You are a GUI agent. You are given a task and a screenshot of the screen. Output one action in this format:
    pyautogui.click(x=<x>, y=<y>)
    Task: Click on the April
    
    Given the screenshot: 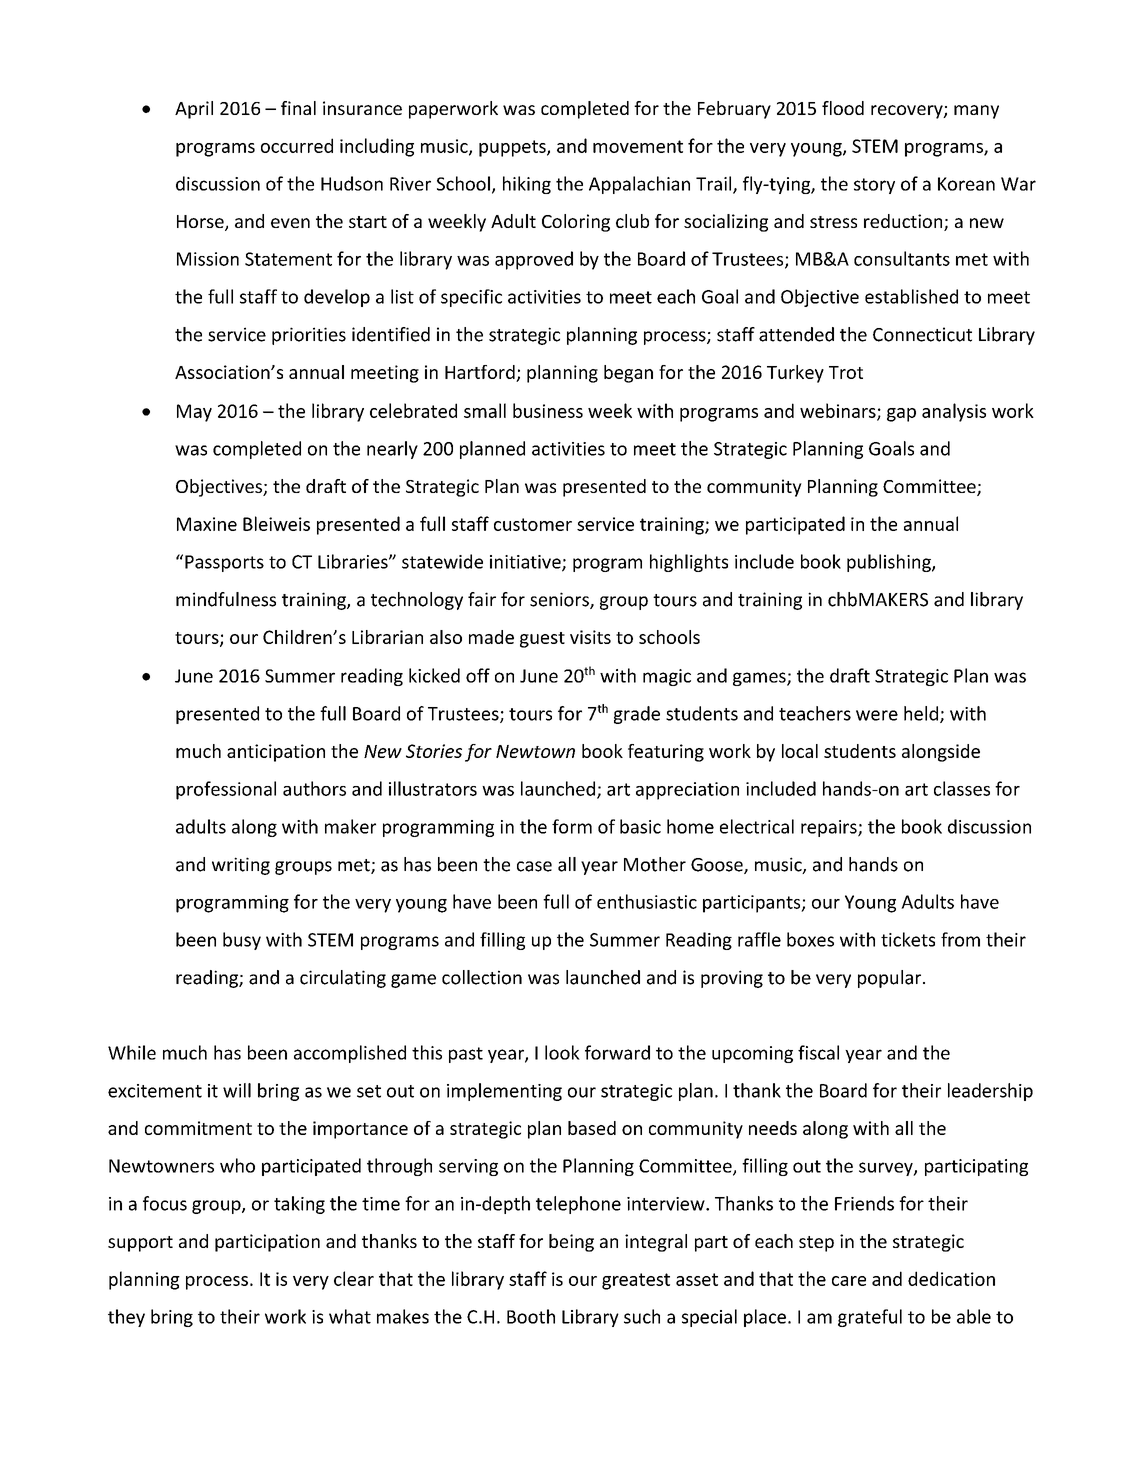 What is the action you would take?
    pyautogui.click(x=194, y=110)
